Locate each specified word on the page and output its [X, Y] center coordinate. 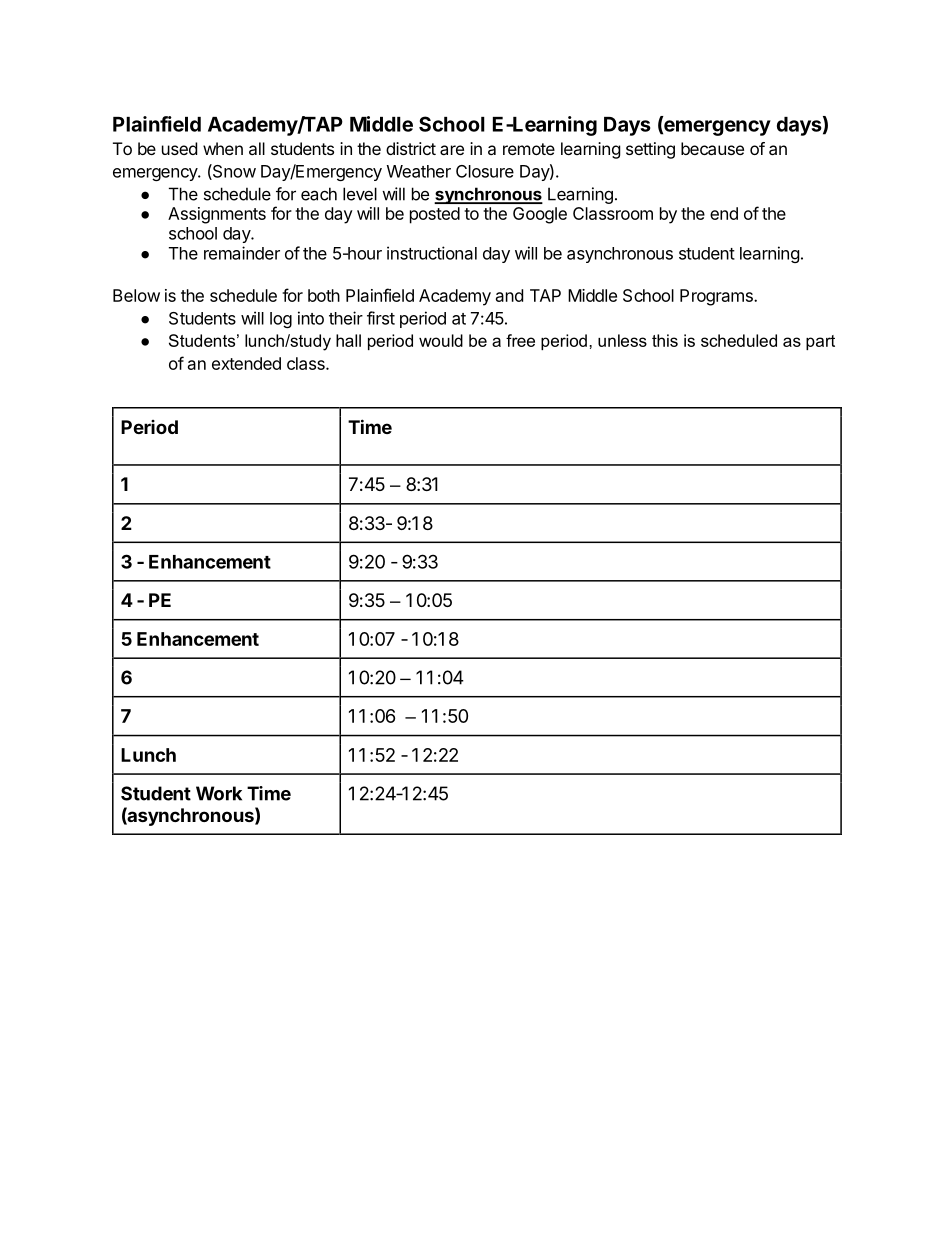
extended [246, 363]
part [820, 342]
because [712, 148]
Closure [485, 171]
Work [219, 793]
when [223, 148]
